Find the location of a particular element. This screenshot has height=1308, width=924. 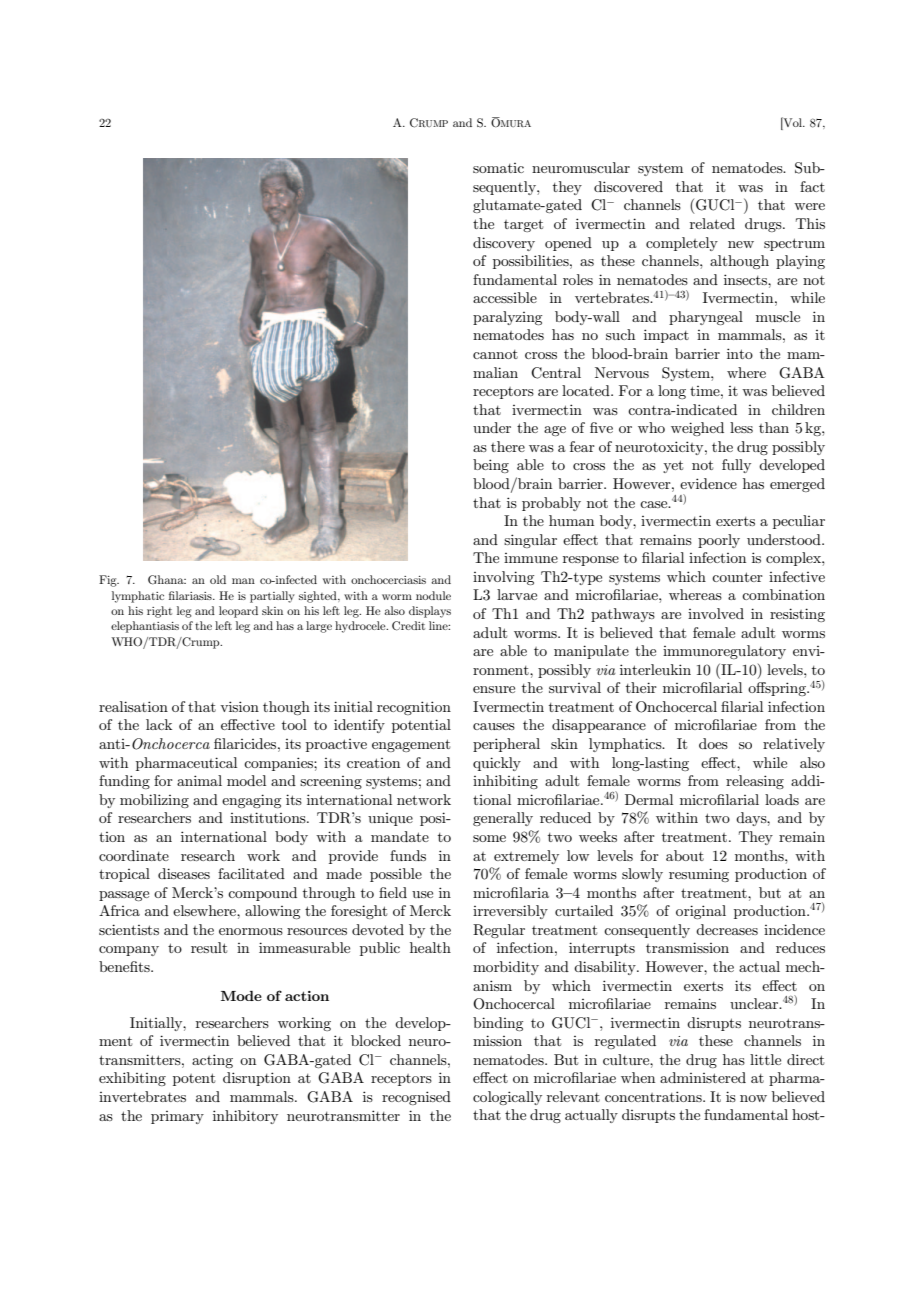

paralyzing is located at coordinates (507, 318).
